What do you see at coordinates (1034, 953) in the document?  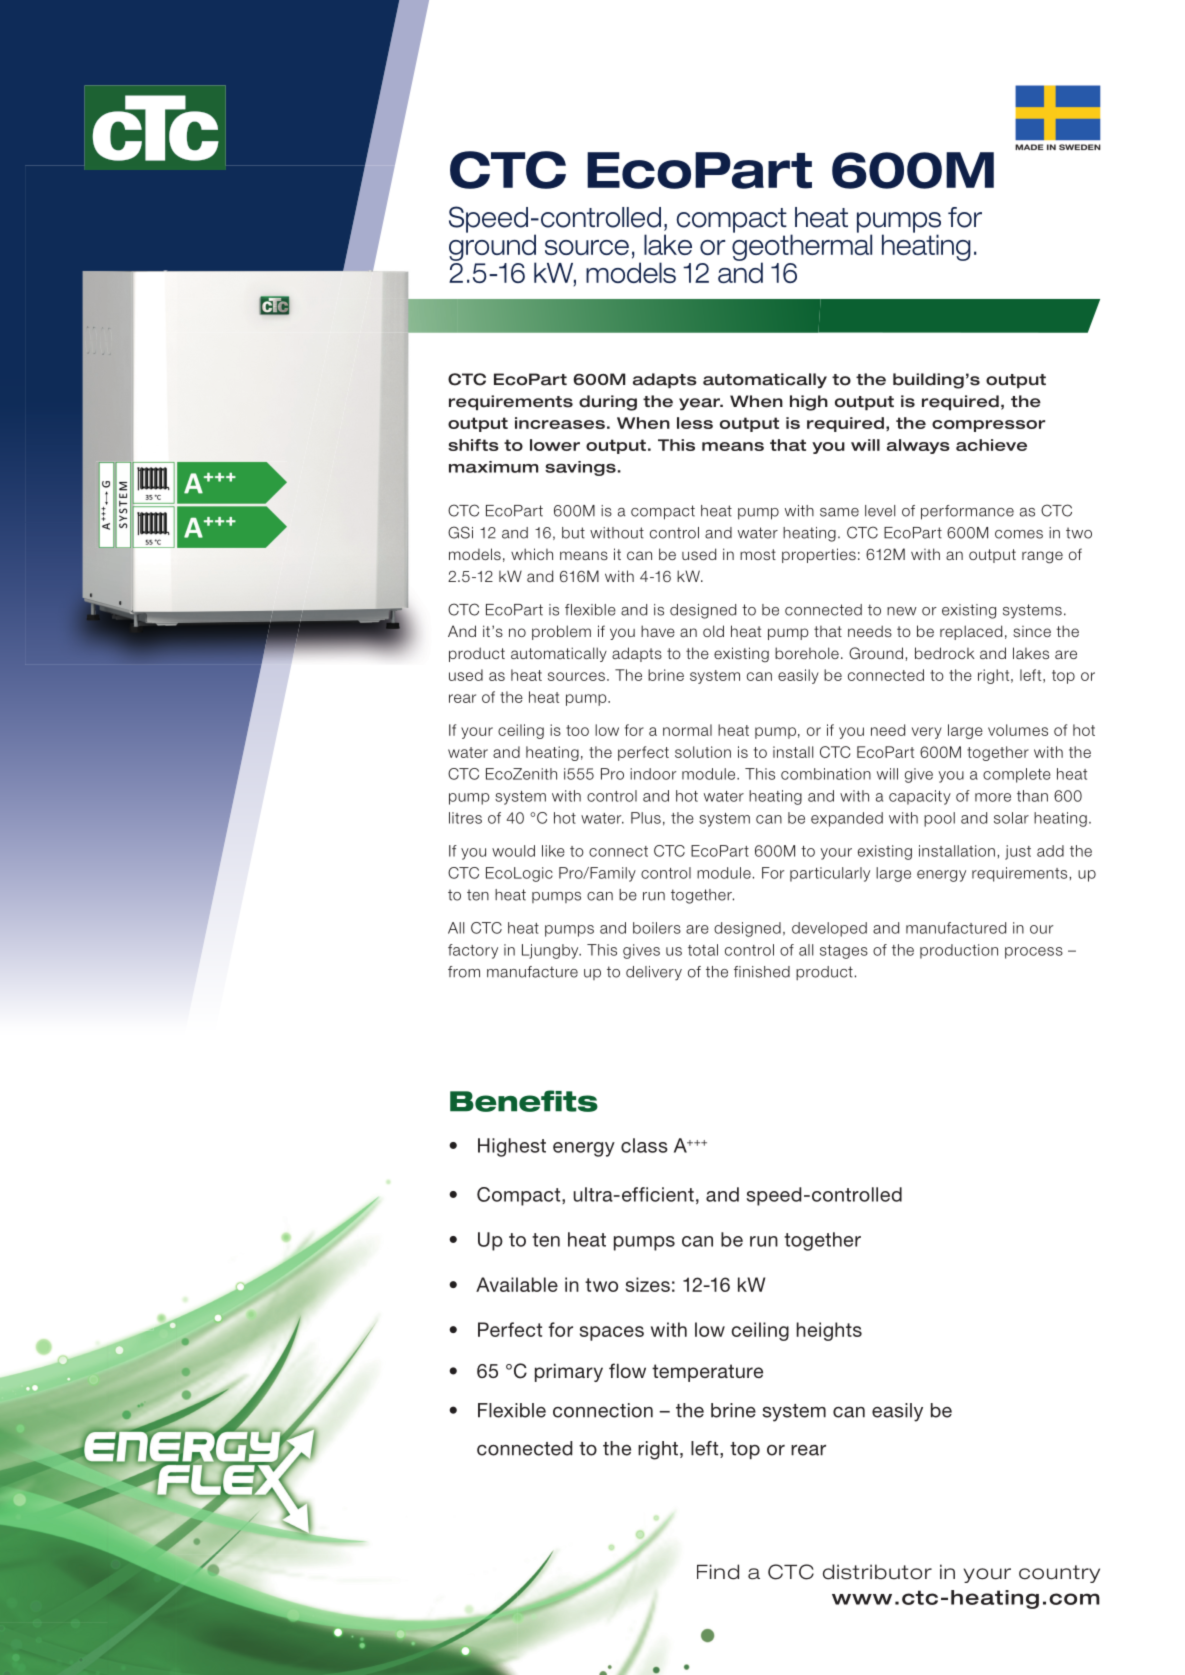 I see `process` at bounding box center [1034, 953].
